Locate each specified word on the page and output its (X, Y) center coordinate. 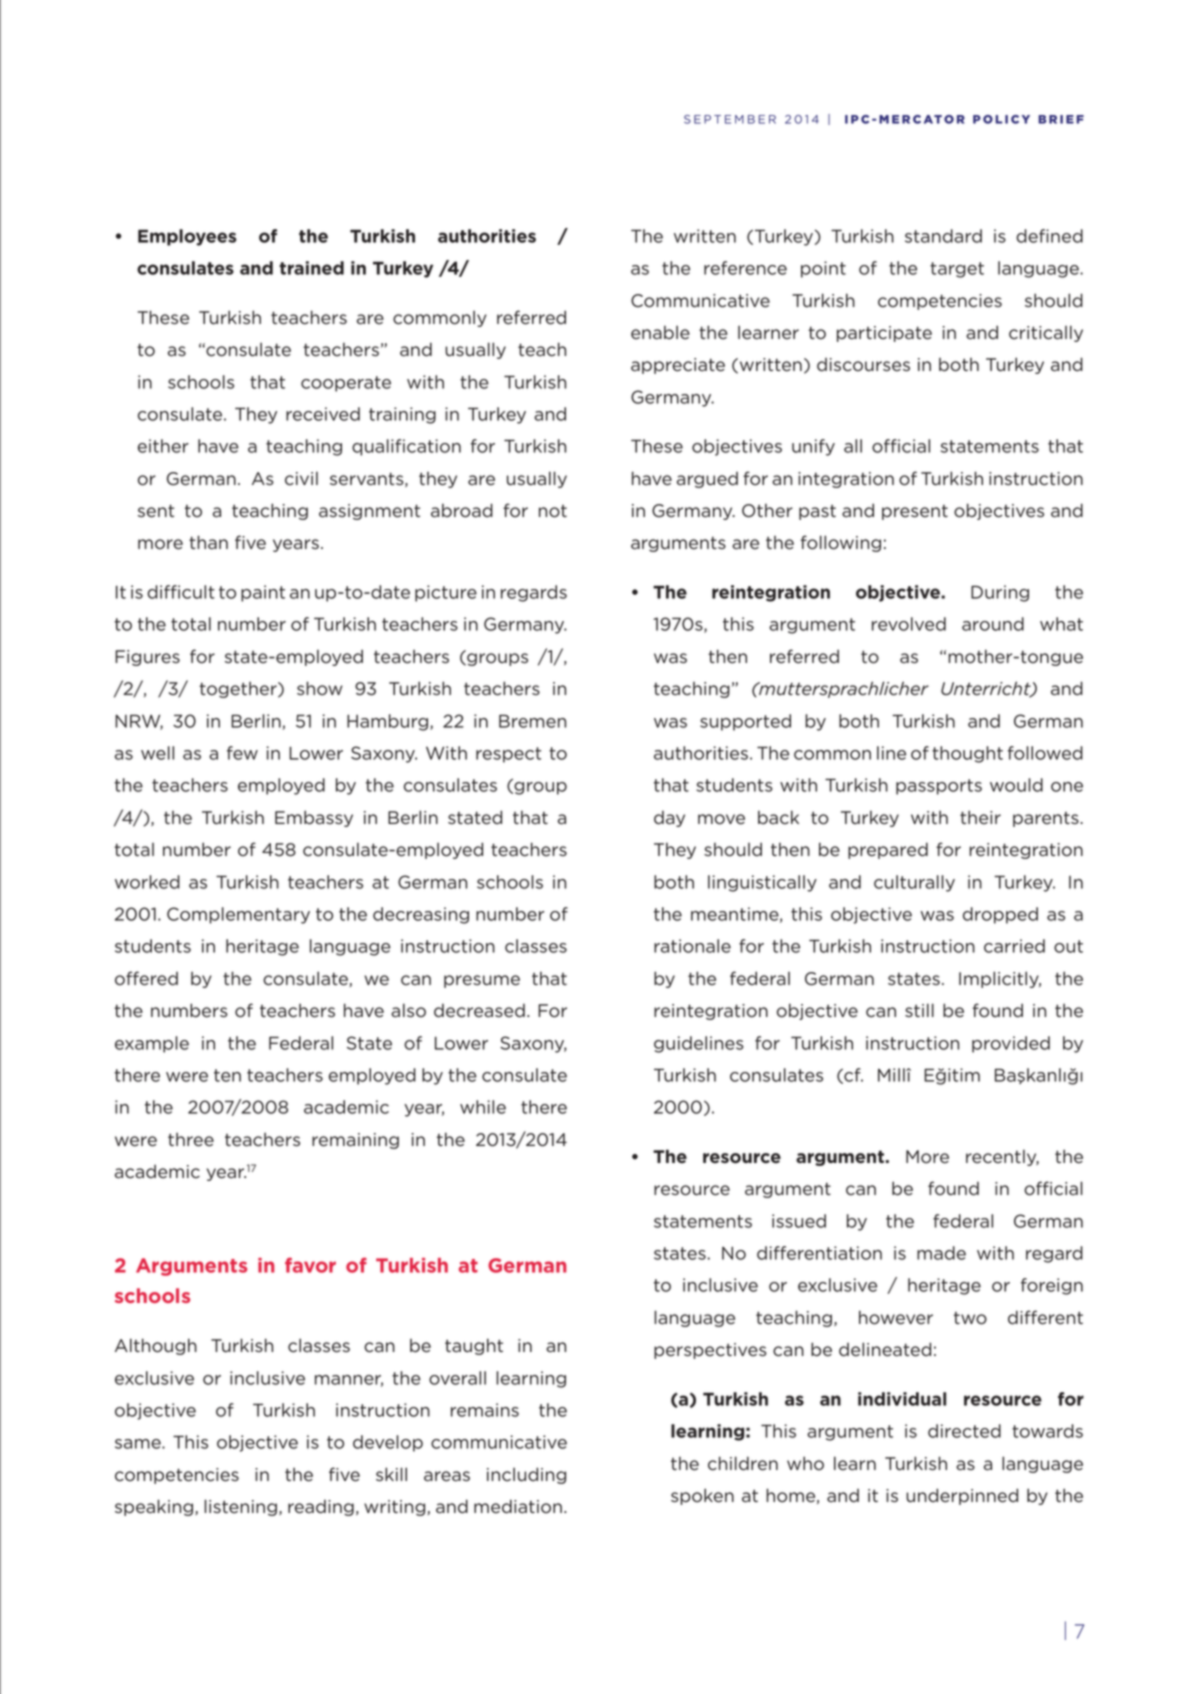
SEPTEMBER (730, 119)
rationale (692, 946)
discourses (863, 365)
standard (943, 236)
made (941, 1253)
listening (240, 1507)
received (323, 414)
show (319, 688)
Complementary (238, 915)
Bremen (532, 721)
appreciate (678, 366)
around (993, 624)
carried (1014, 946)
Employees (187, 237)
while (483, 1107)
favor (310, 1265)
